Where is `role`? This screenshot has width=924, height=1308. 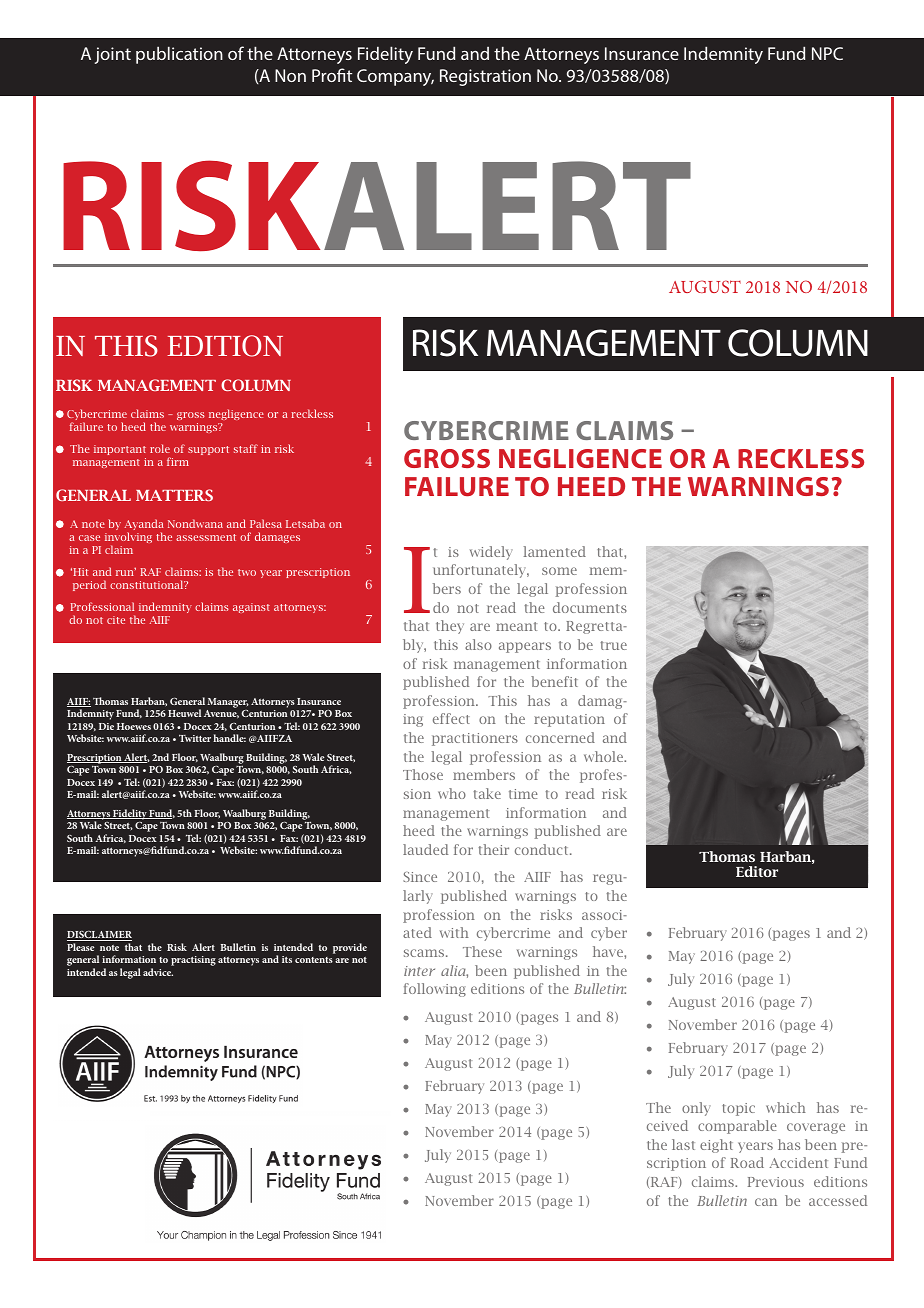
role is located at coordinates (160, 448).
